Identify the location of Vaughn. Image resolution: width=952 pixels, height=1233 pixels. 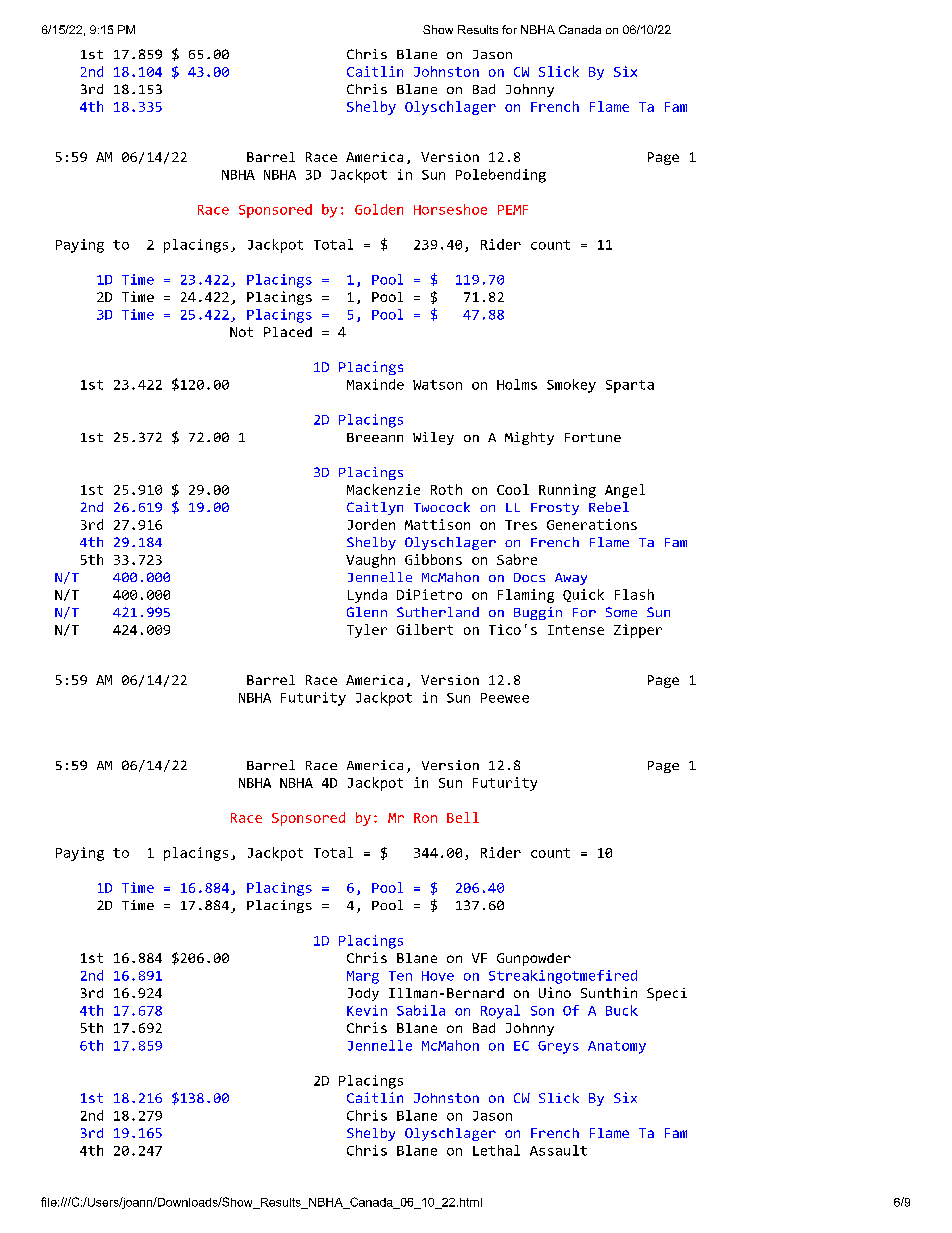
(370, 561).
